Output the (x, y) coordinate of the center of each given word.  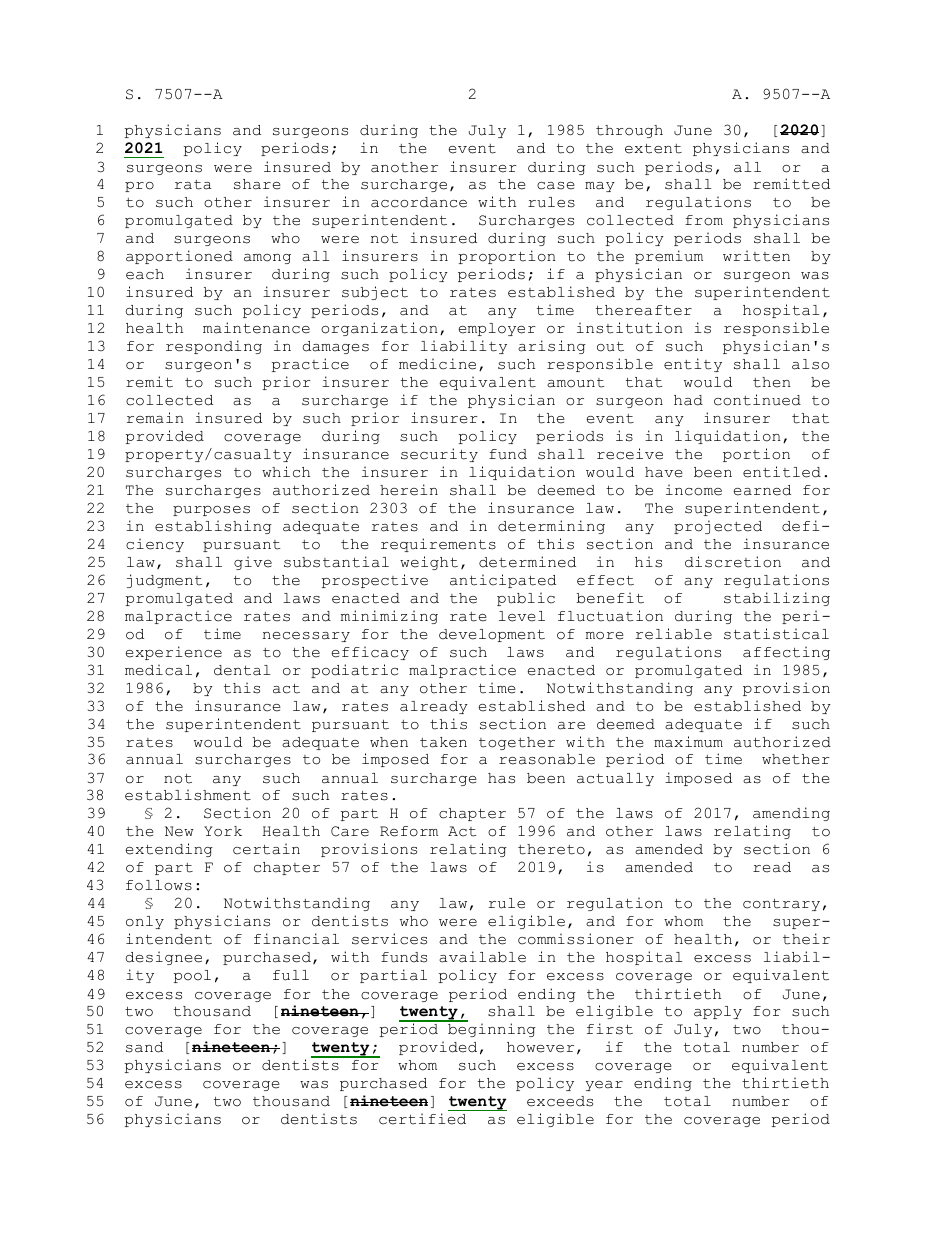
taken (443, 742)
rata (193, 185)
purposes (211, 511)
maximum (688, 742)
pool (192, 976)
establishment (188, 795)
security (439, 455)
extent (653, 149)
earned (762, 490)
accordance (419, 202)
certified (422, 1119)
